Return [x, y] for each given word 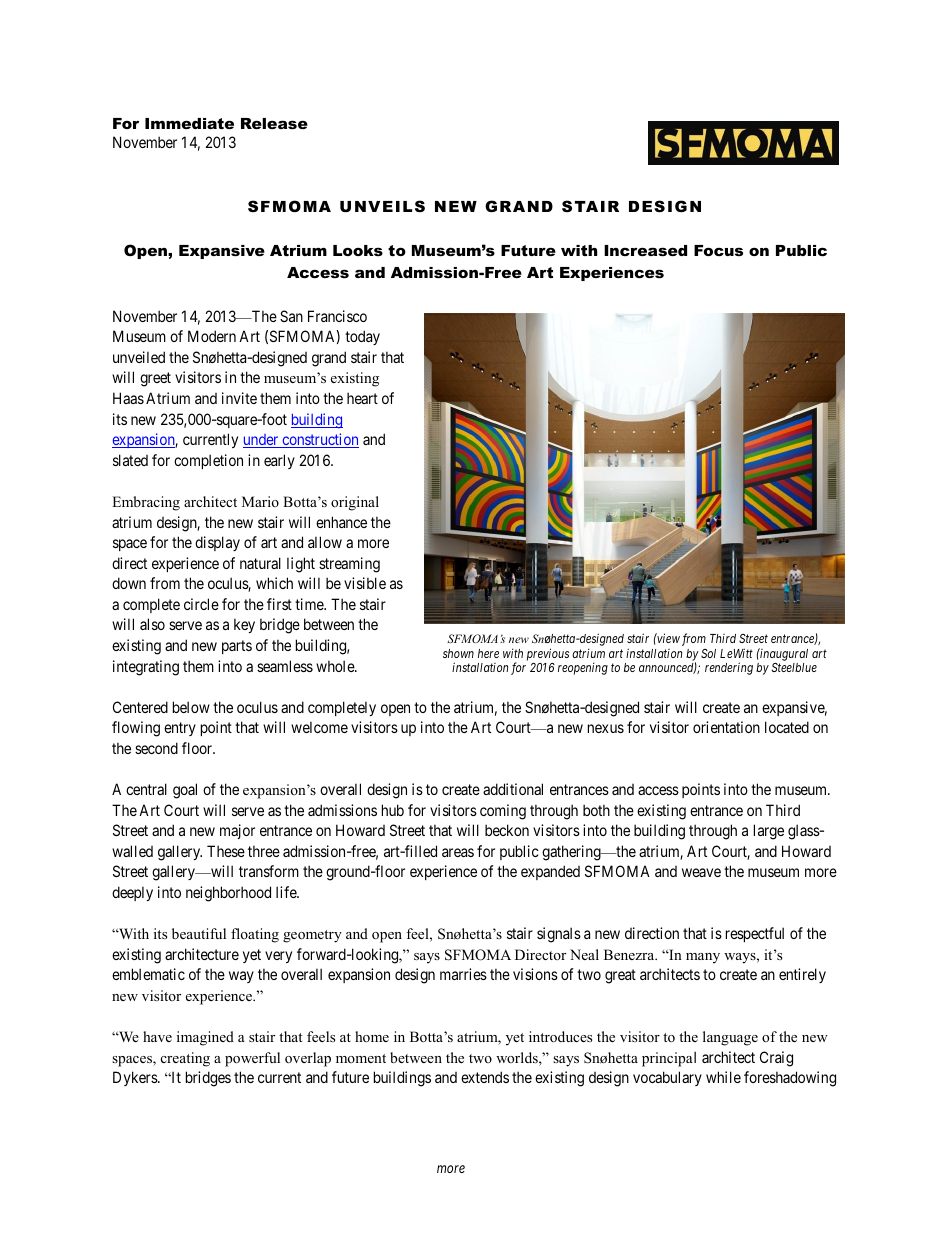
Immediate [189, 123]
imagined [205, 1038]
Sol [708, 653]
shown [458, 653]
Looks [358, 250]
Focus [718, 250]
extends [485, 1077]
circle [201, 604]
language [730, 1038]
